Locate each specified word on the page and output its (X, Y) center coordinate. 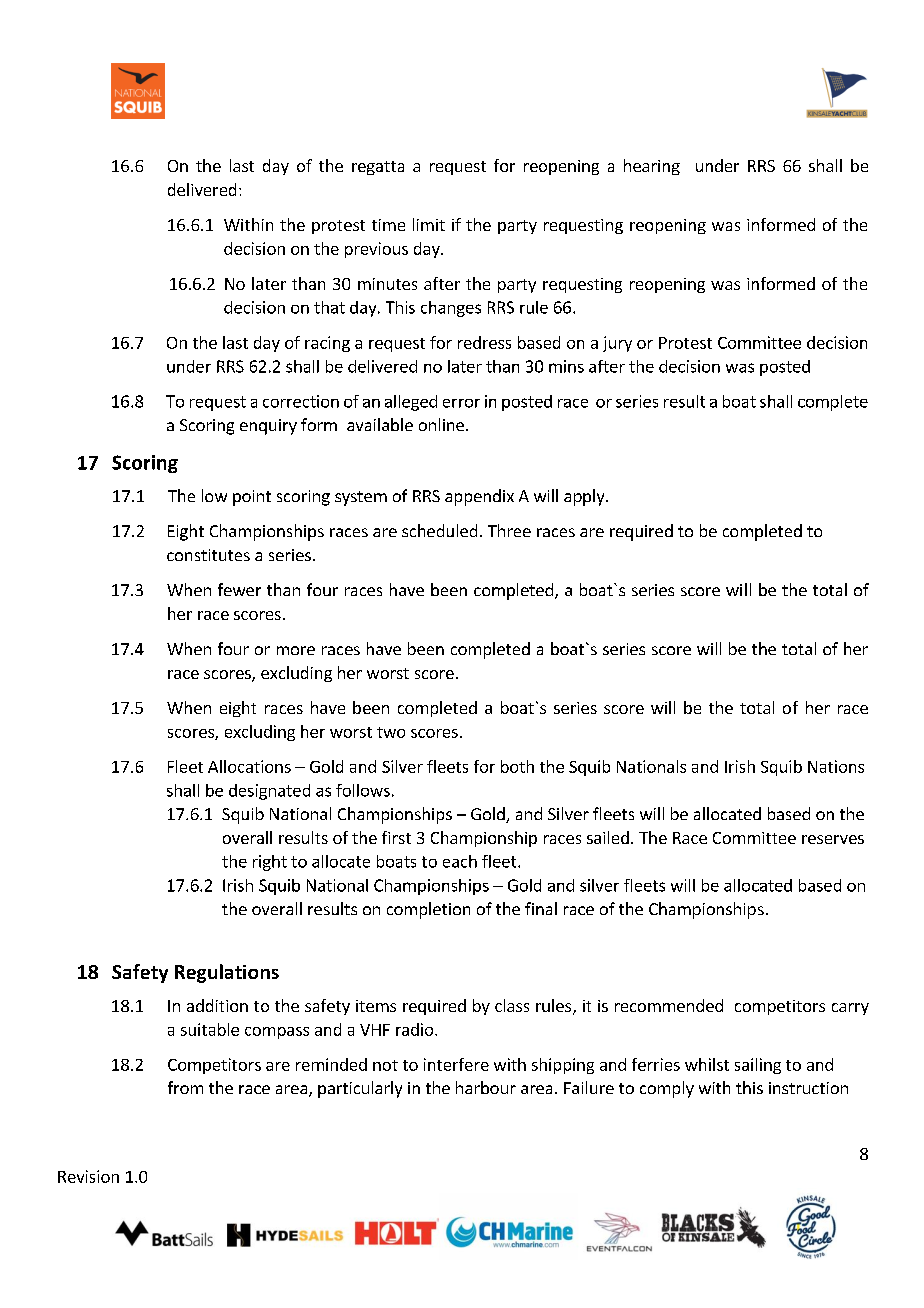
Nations (836, 766)
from (185, 1087)
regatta (378, 168)
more (296, 650)
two (391, 732)
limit (429, 224)
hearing (652, 167)
